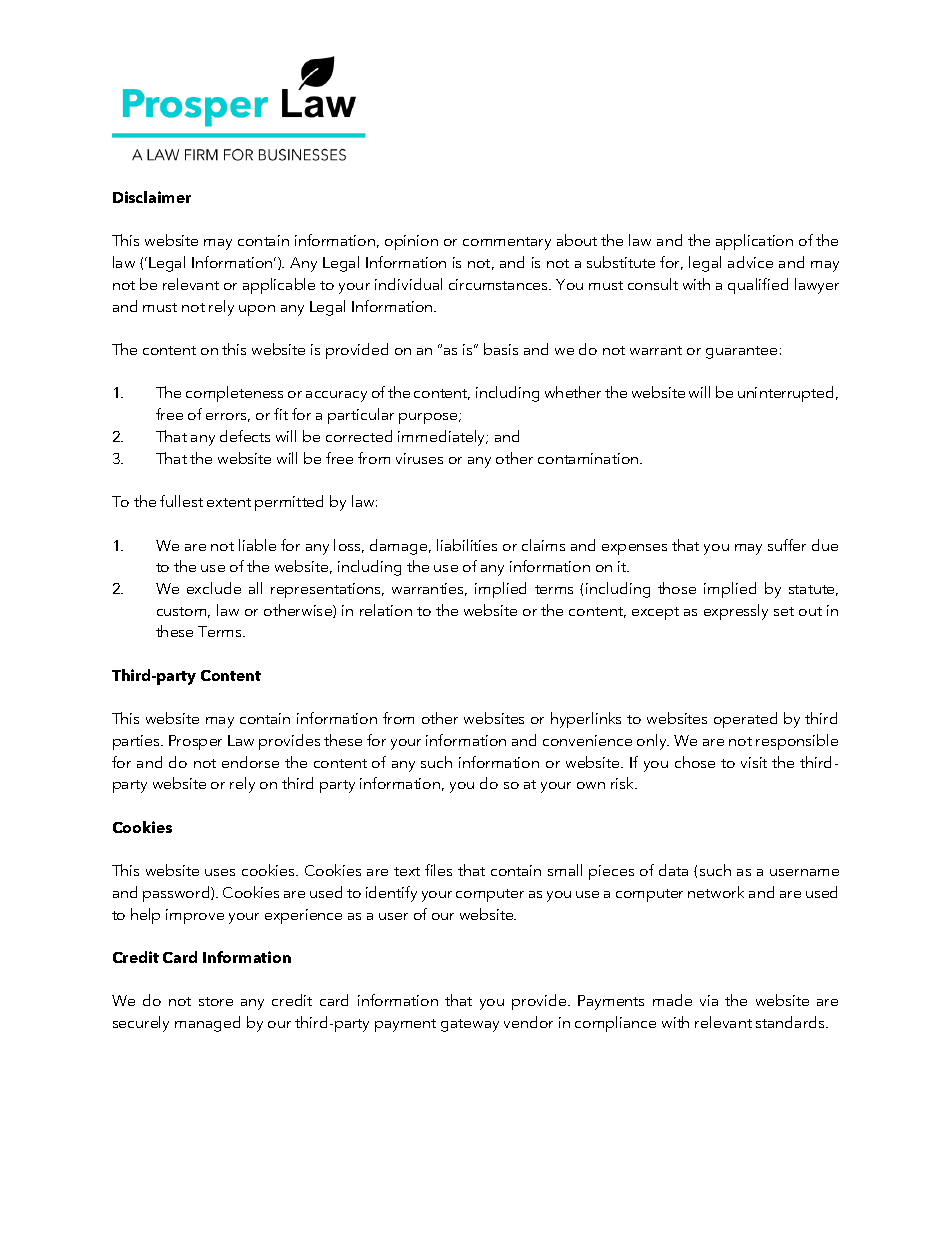  Describe the element at coordinates (736, 612) in the screenshot. I see `expressly` at that location.
